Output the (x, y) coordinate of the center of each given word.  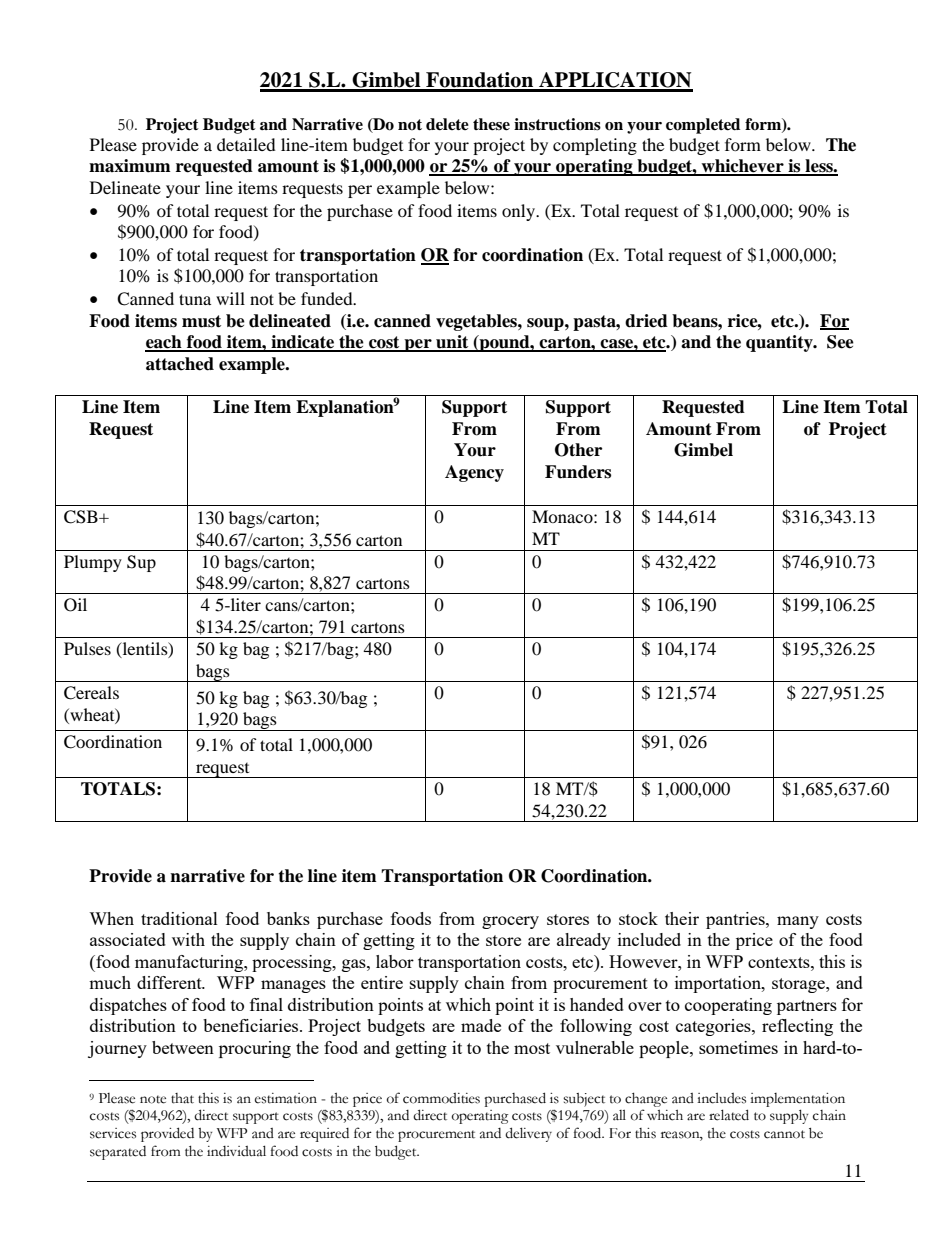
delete (447, 124)
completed (703, 126)
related (729, 1115)
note (153, 1099)
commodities (441, 1098)
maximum (130, 166)
